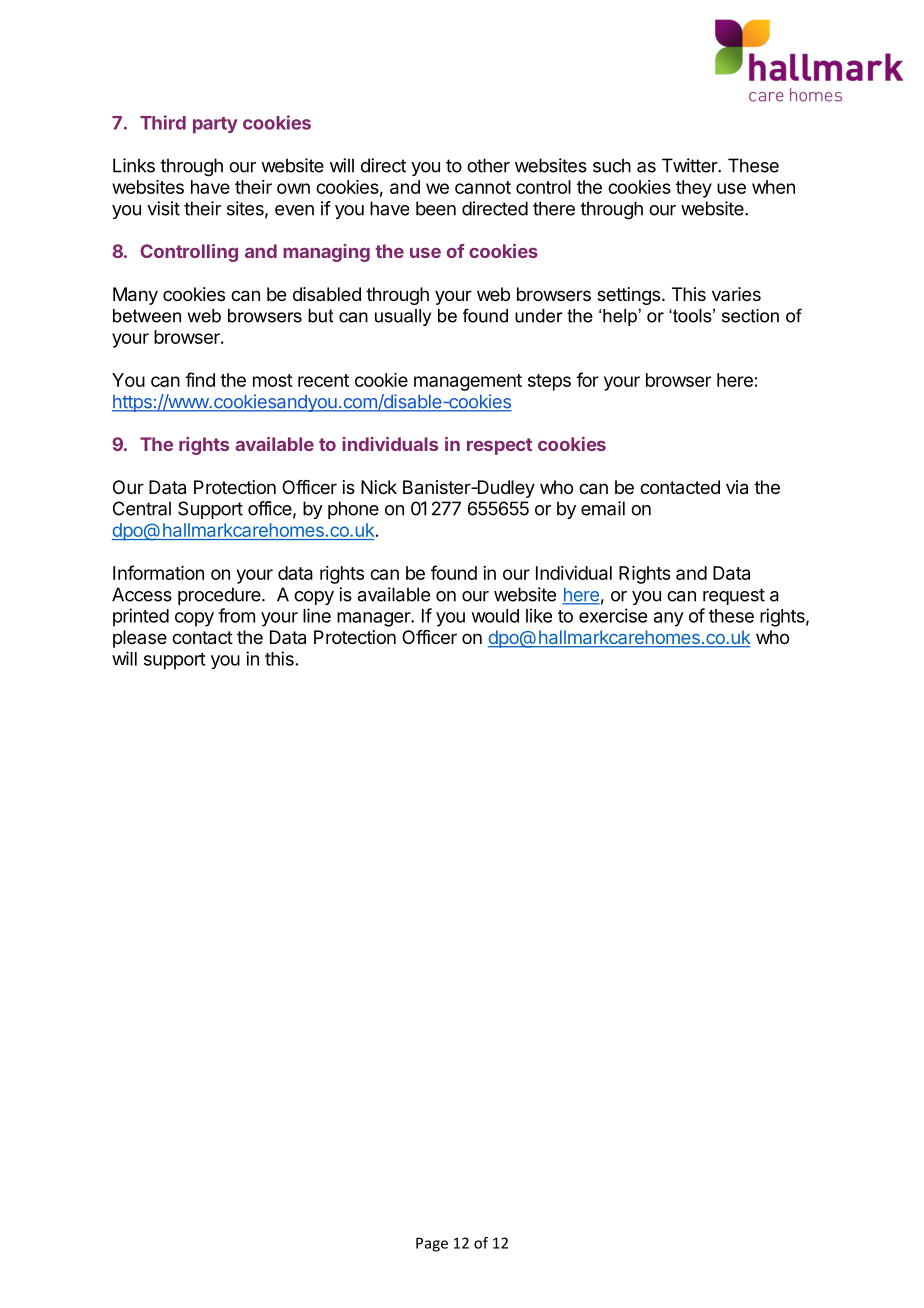 Image resolution: width=924 pixels, height=1308 pixels. What do you see at coordinates (488, 165) in the screenshot?
I see `other` at bounding box center [488, 165].
